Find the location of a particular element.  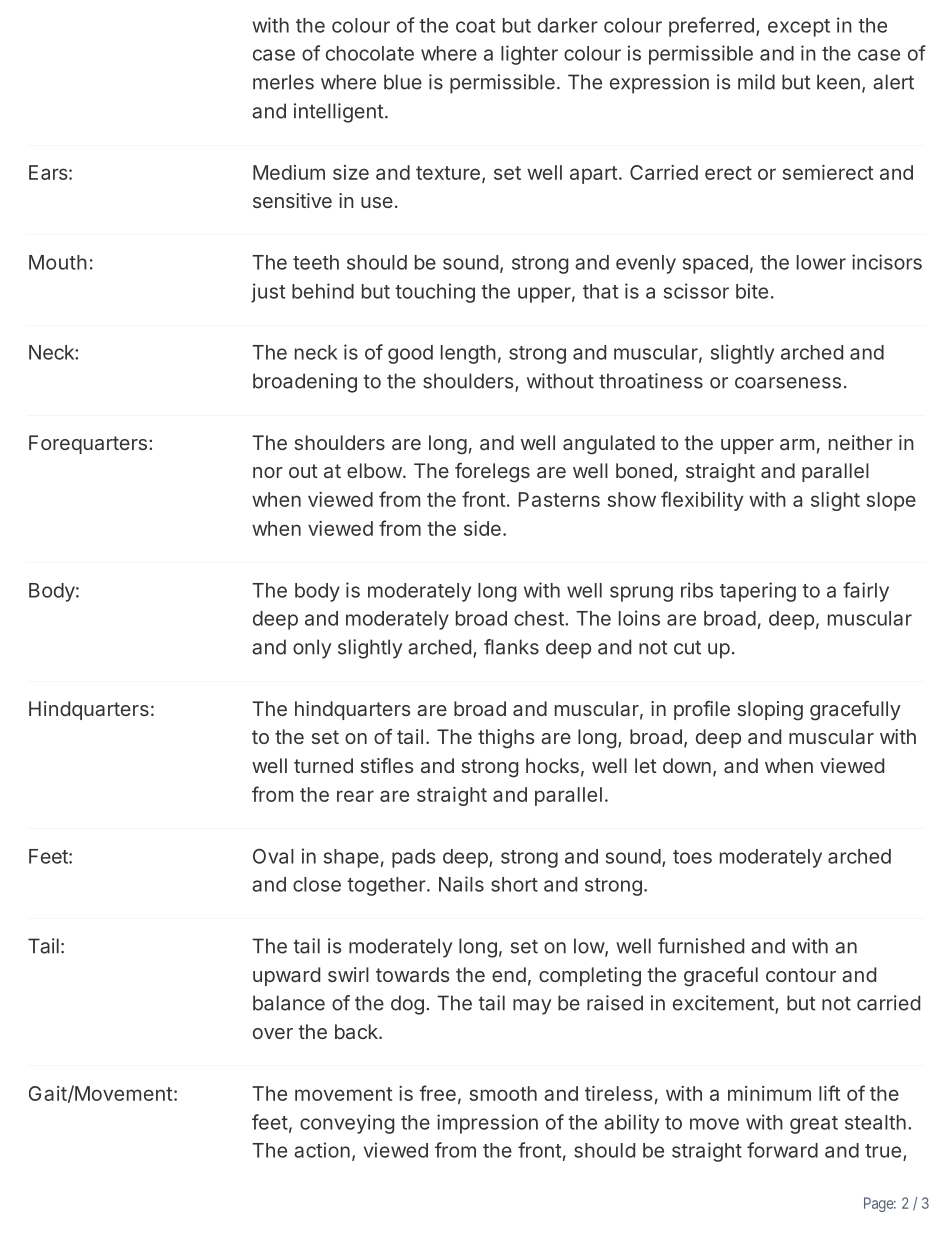

length is located at coordinates (468, 354).
